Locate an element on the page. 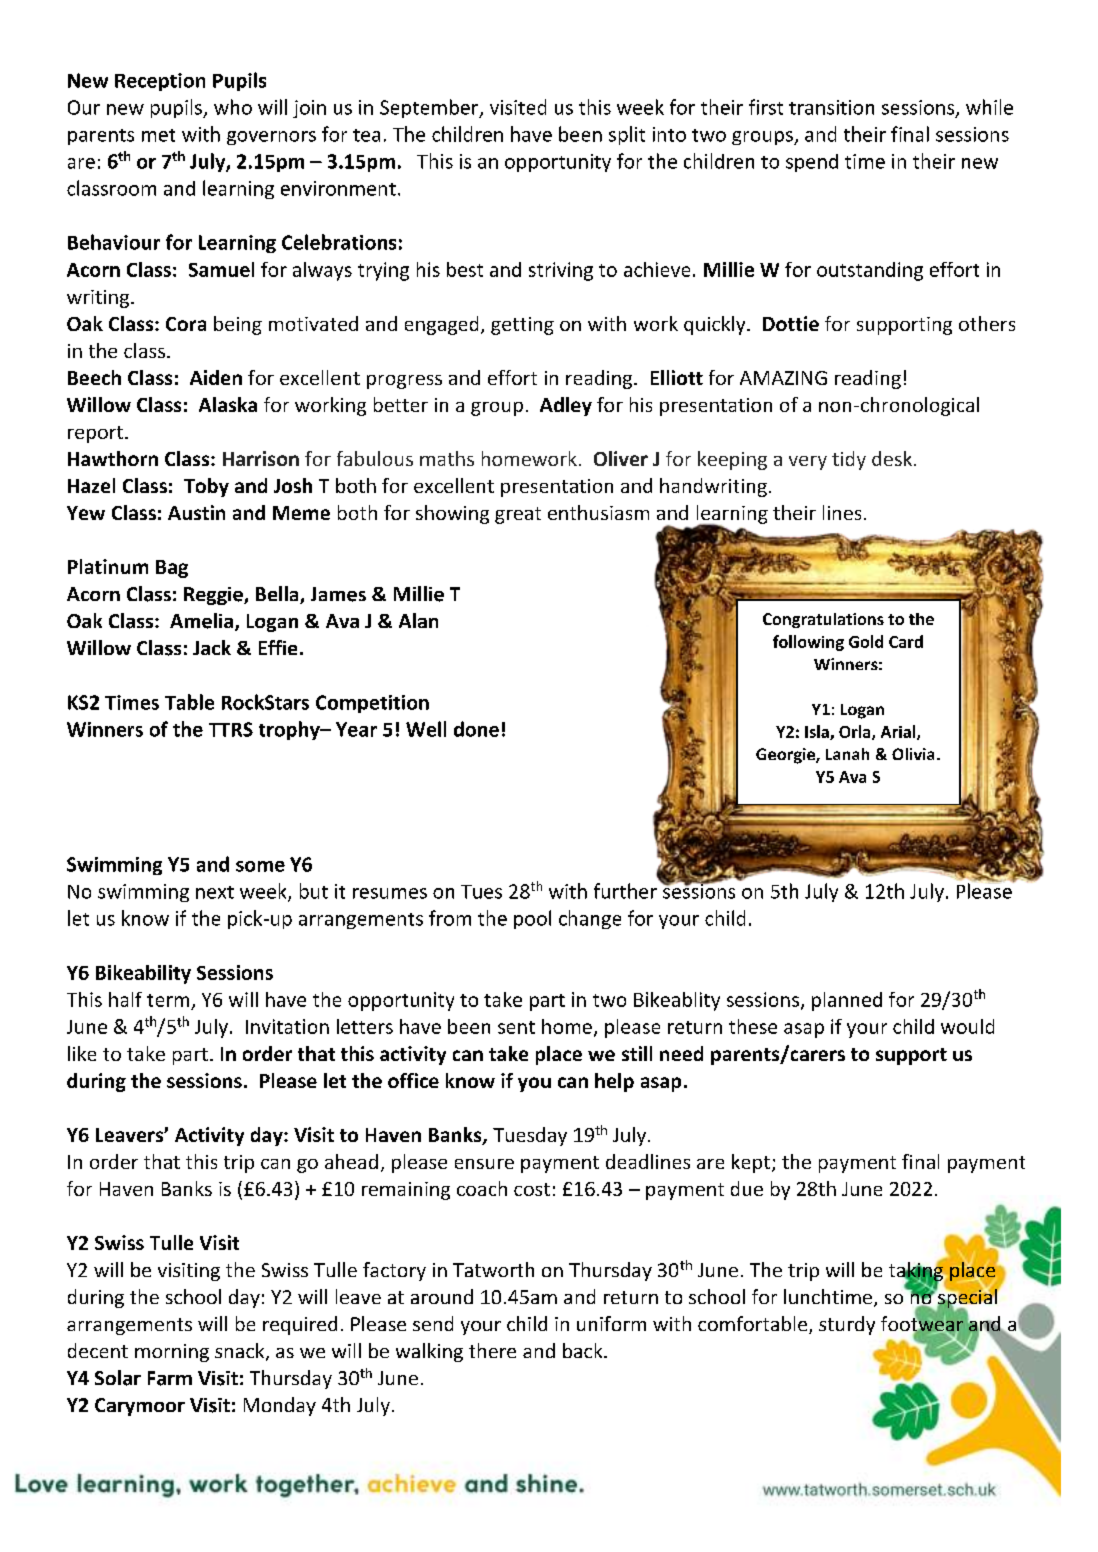  met is located at coordinates (158, 135).
